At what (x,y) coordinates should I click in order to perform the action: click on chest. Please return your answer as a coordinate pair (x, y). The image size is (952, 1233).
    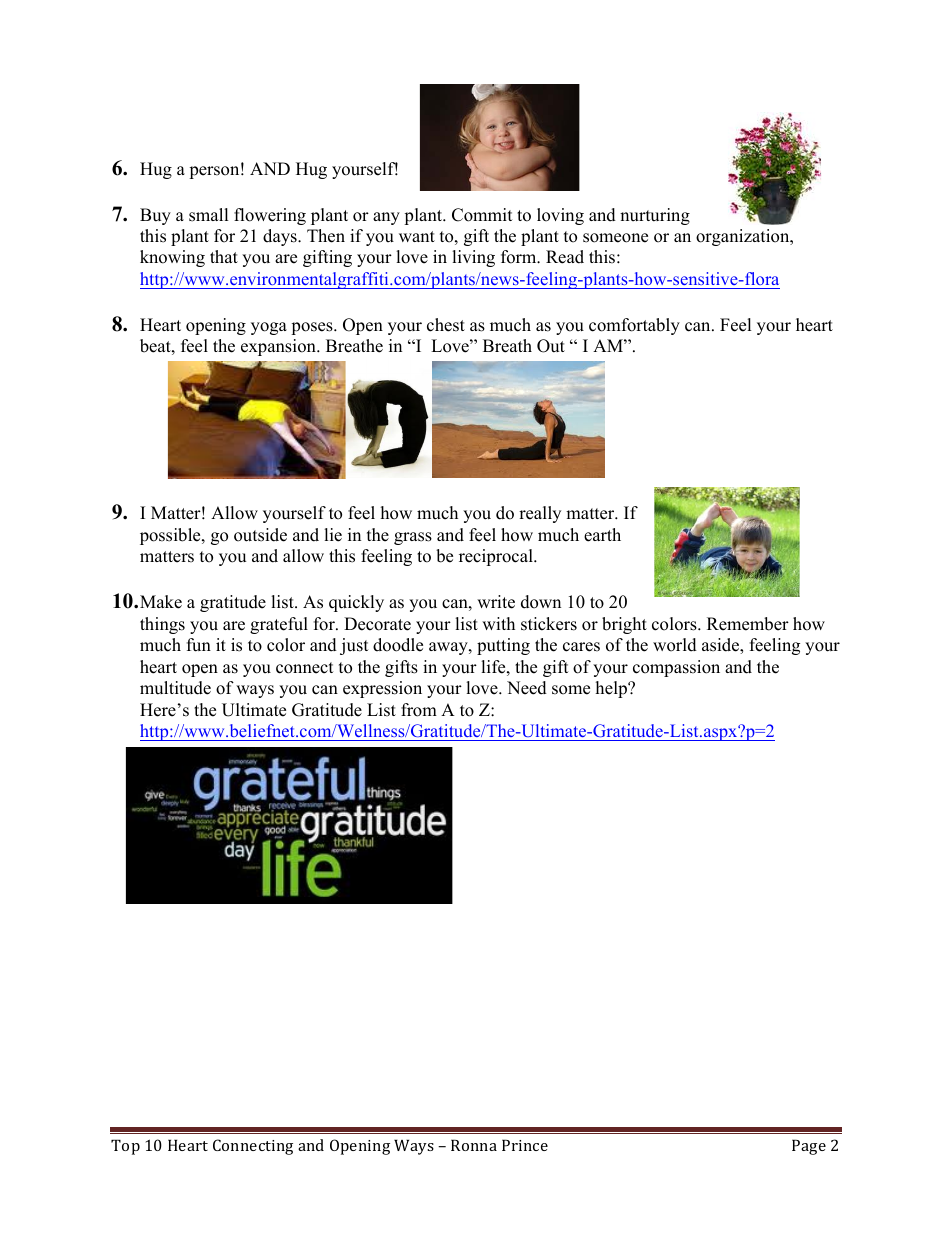
    Looking at the image, I should click on (446, 325).
